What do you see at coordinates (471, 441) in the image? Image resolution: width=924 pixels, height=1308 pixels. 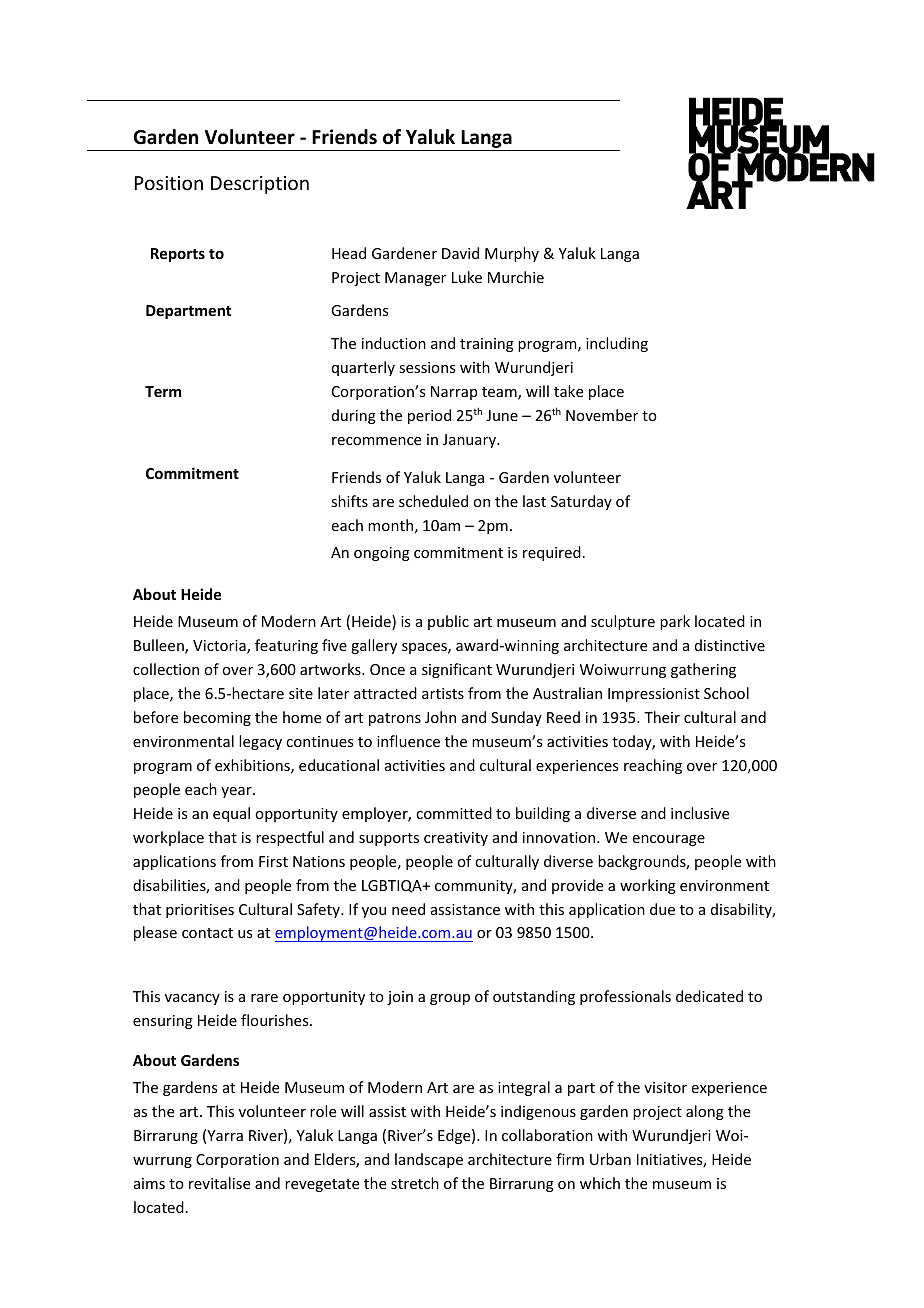 I see `January` at bounding box center [471, 441].
